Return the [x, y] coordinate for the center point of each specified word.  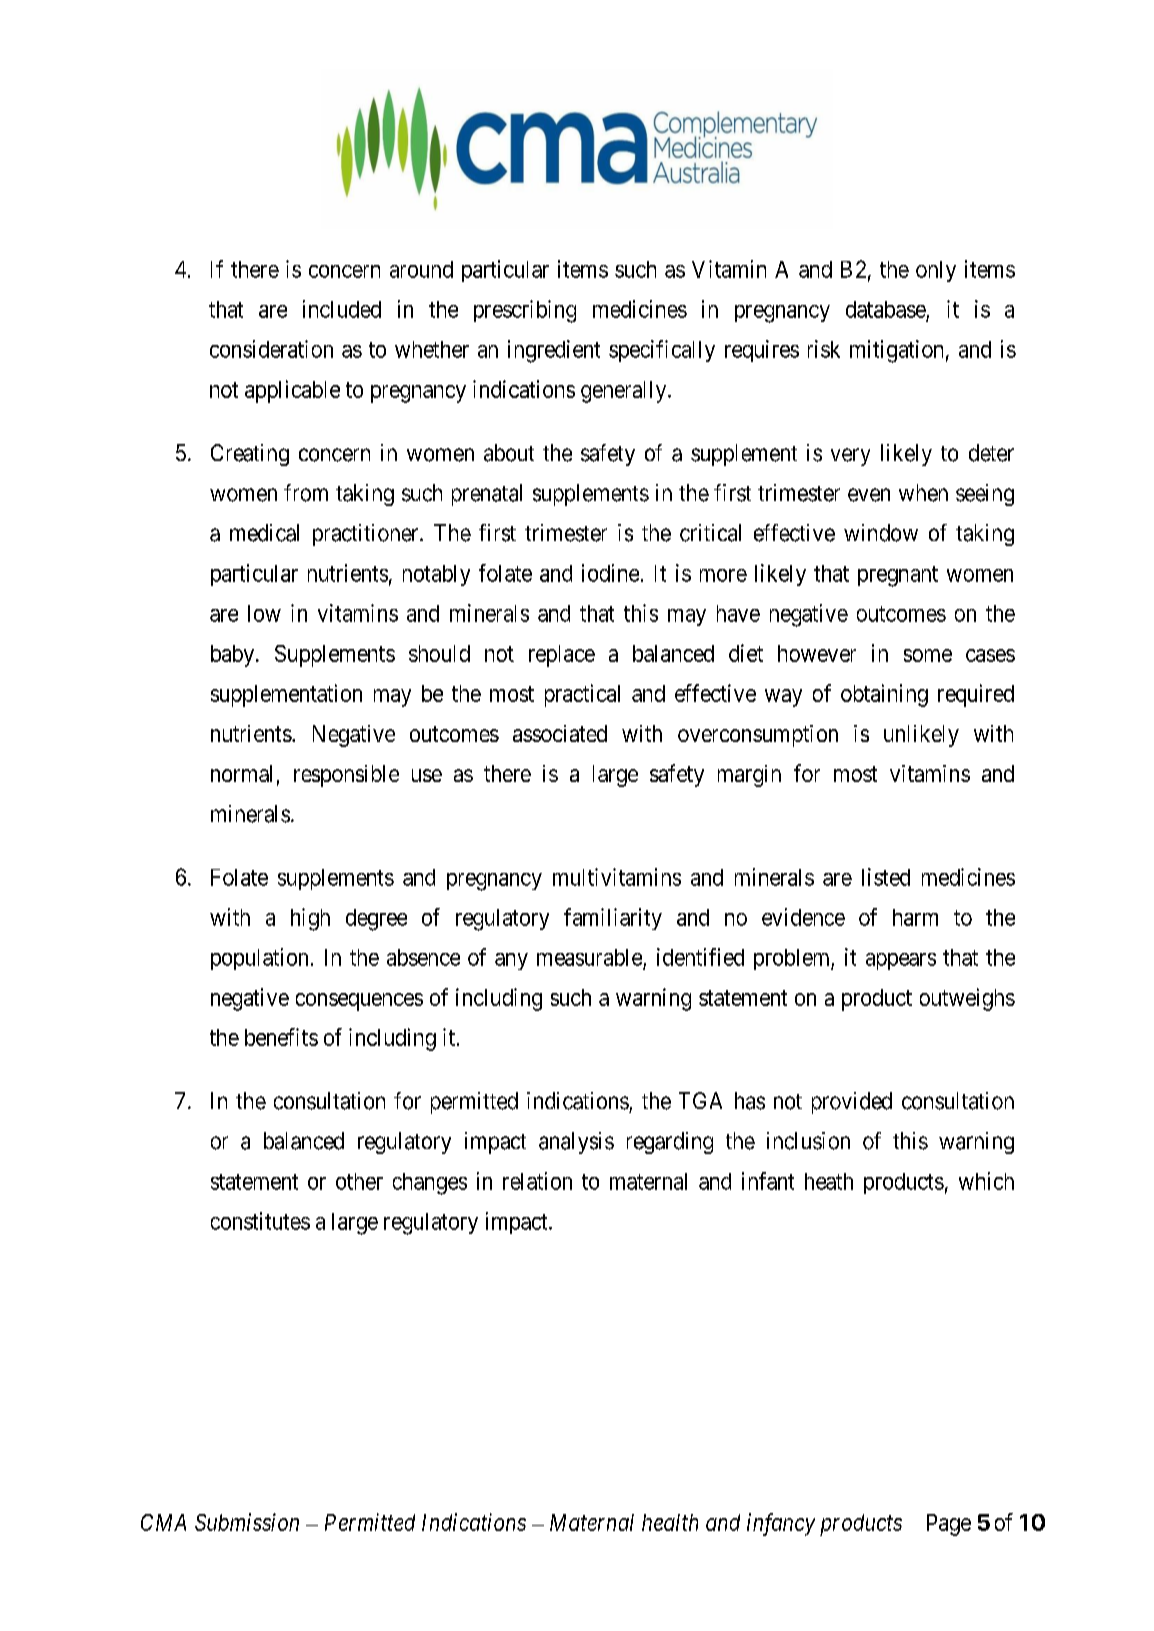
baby [234, 656]
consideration [271, 349]
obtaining [884, 695]
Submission [247, 1522]
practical [582, 695]
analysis [576, 1143]
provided [852, 1103]
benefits [281, 1037]
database [886, 309]
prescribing [525, 311]
